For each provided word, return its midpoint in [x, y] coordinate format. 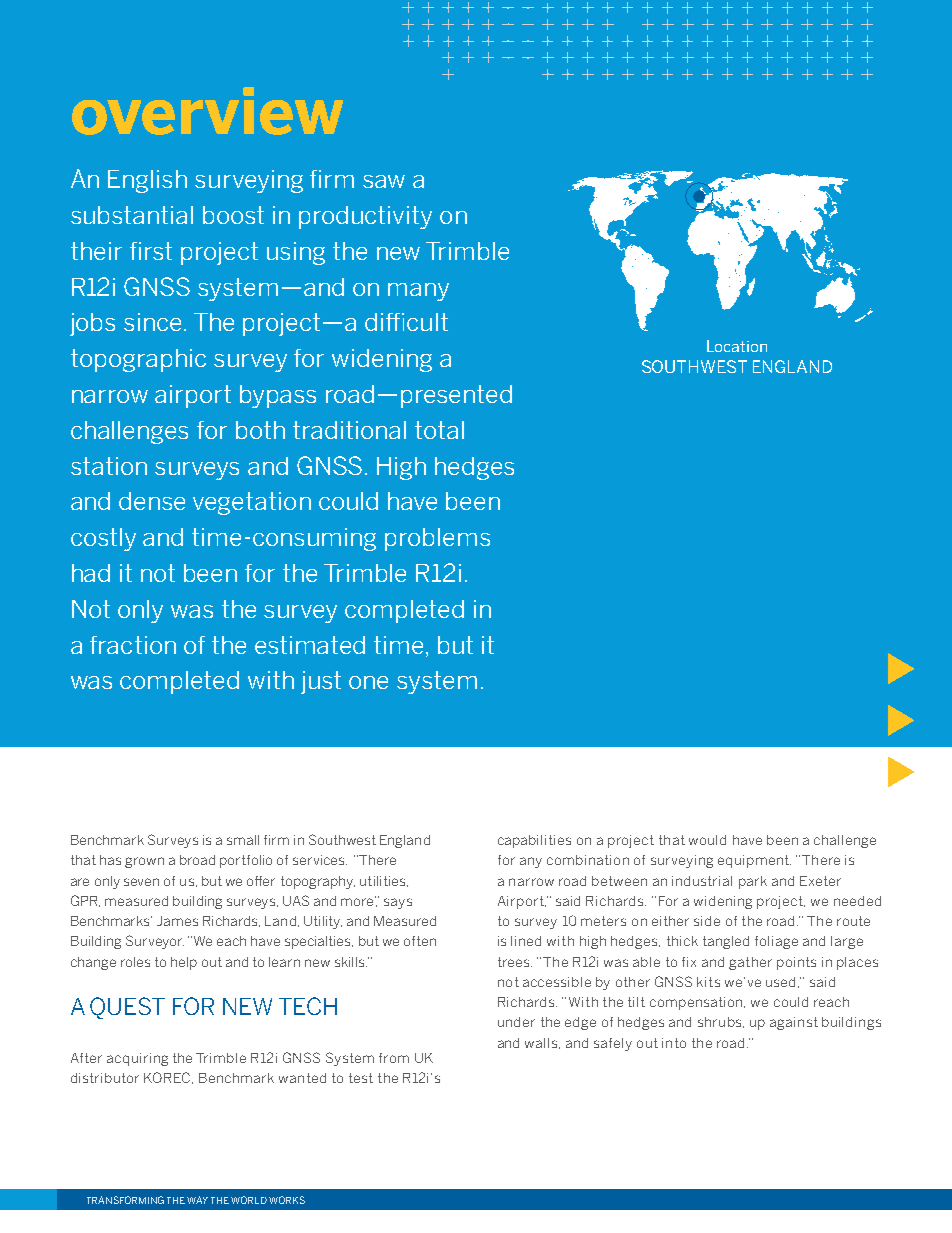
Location [737, 346]
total [439, 430]
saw [384, 181]
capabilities [534, 841]
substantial [132, 215]
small [243, 840]
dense [152, 501]
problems [437, 539]
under [516, 1022]
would [707, 840]
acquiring [137, 1059]
